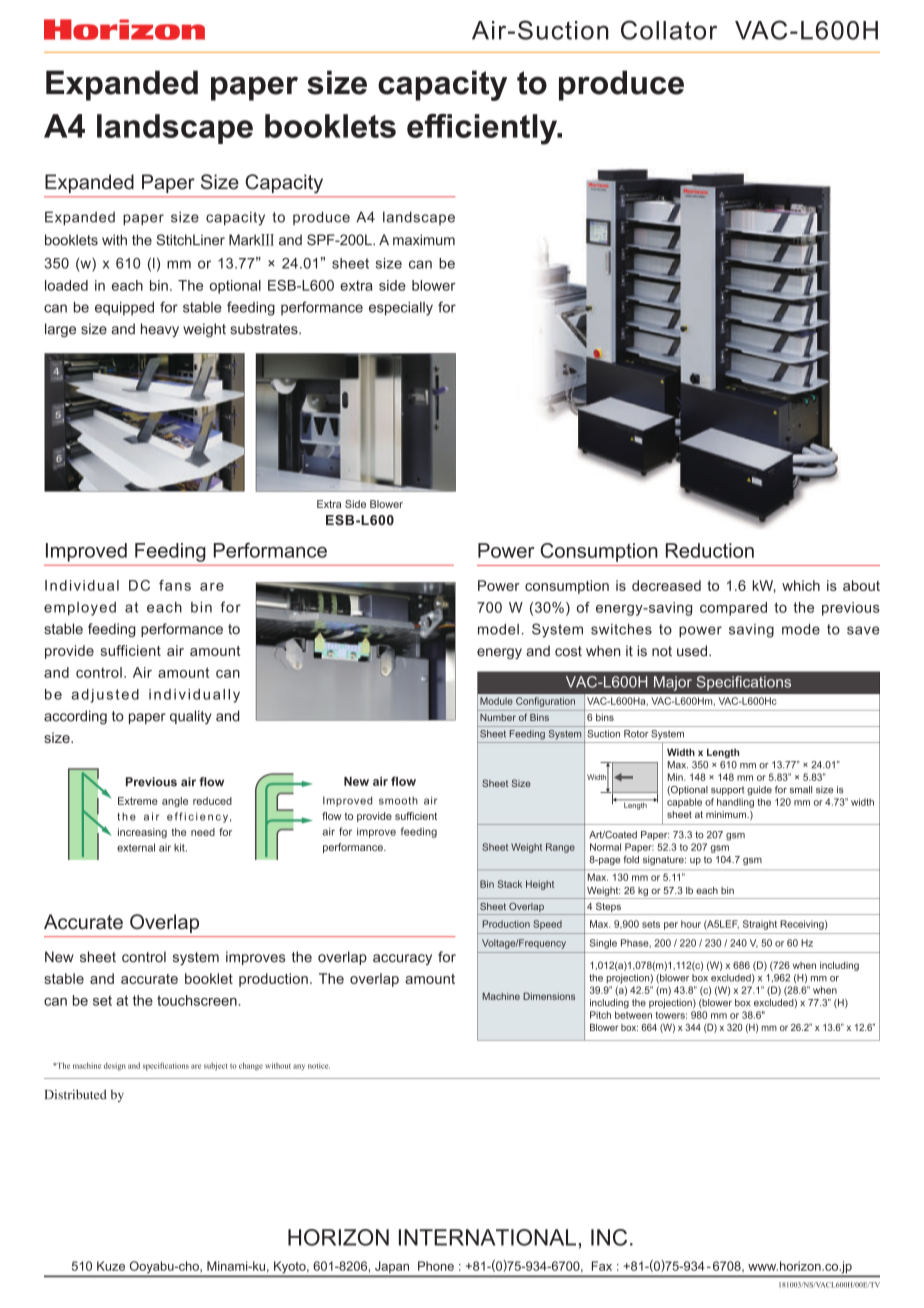  Describe the element at coordinates (115, 1066) in the page. I see `design` at that location.
